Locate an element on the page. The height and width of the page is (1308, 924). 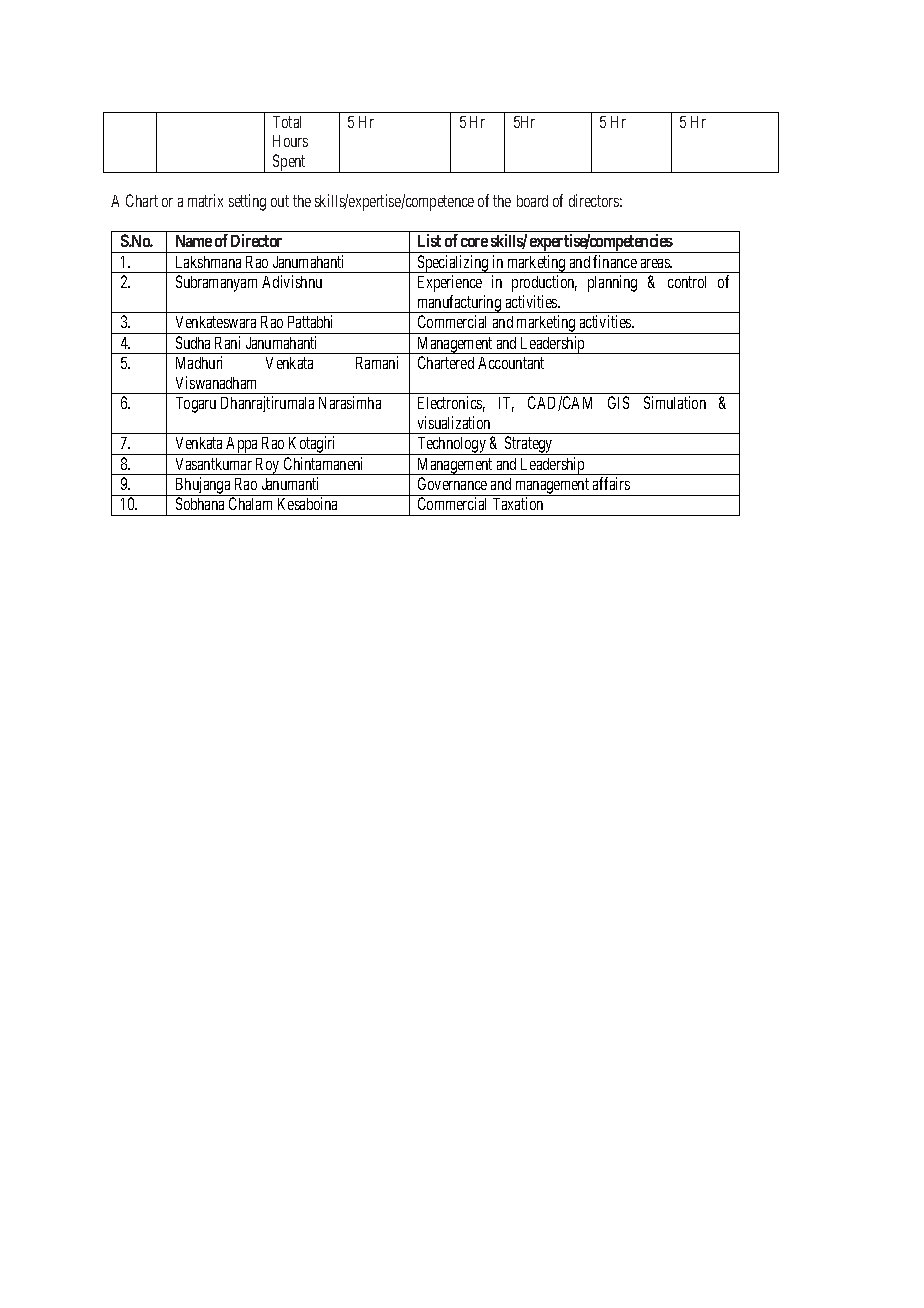
Accountant is located at coordinates (511, 363).
